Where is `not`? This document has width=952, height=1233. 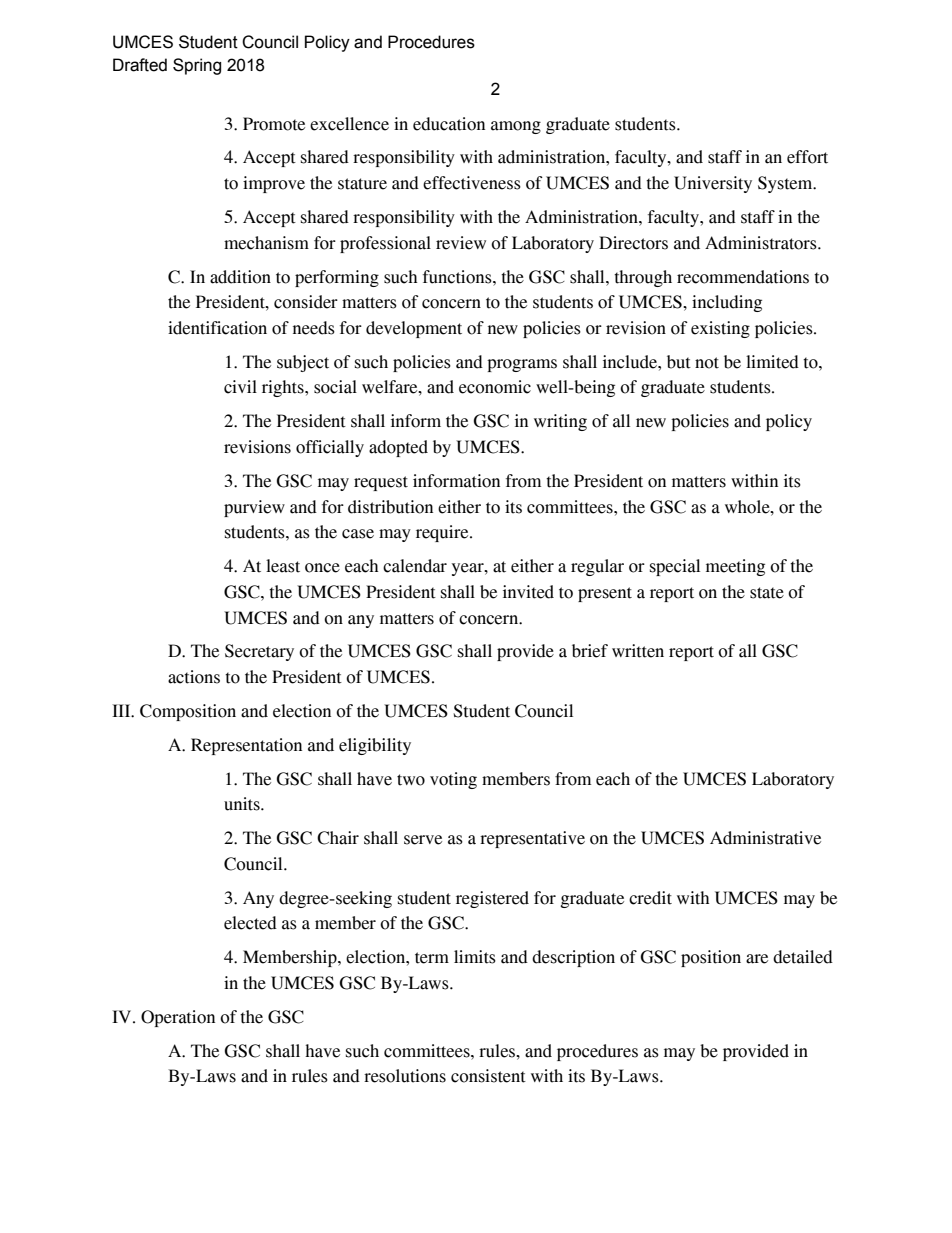 not is located at coordinates (707, 363).
